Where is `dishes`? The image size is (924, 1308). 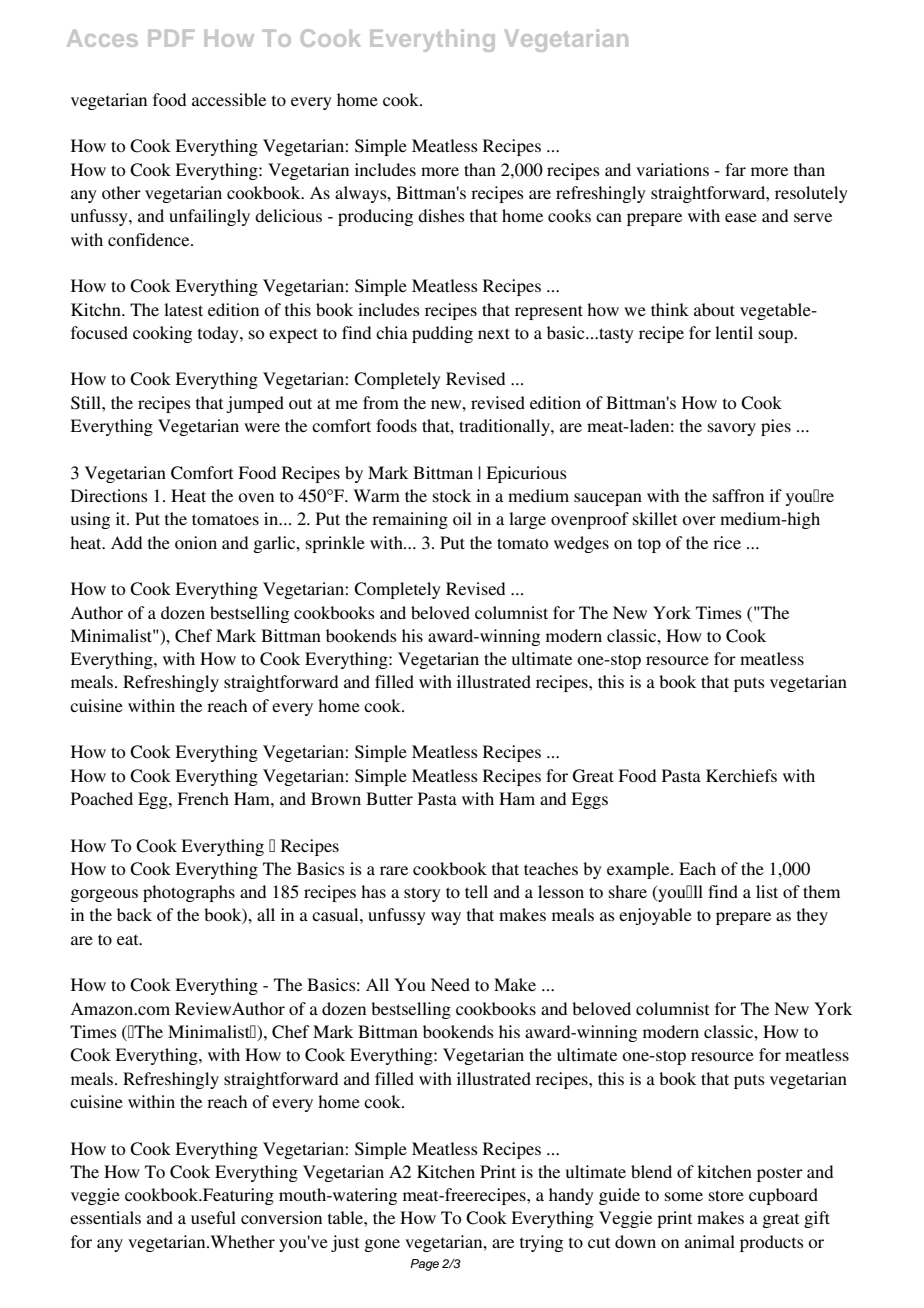 dishes is located at coordinates (441, 215).
